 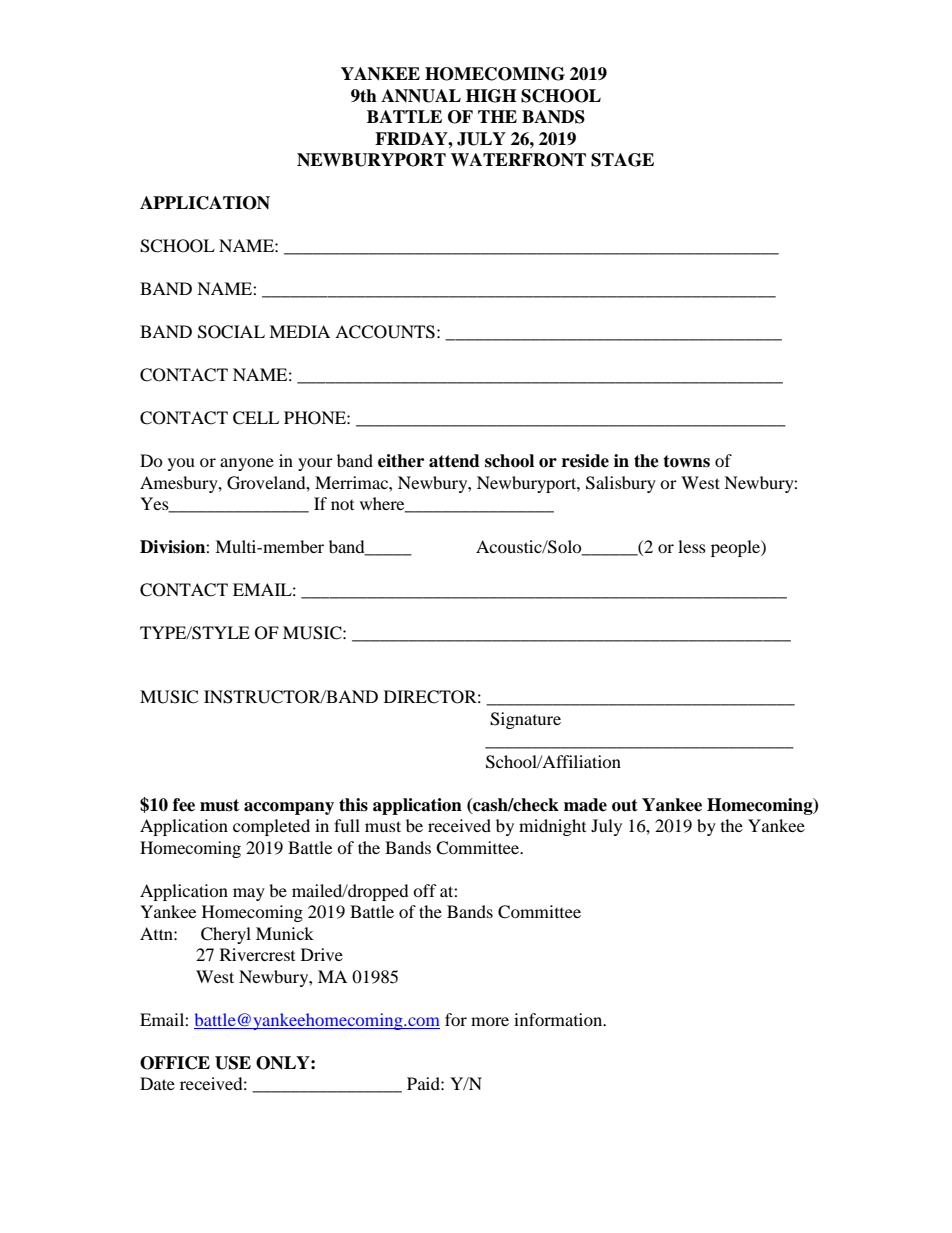 What do you see at coordinates (233, 1063) in the image?
I see `USE` at bounding box center [233, 1063].
